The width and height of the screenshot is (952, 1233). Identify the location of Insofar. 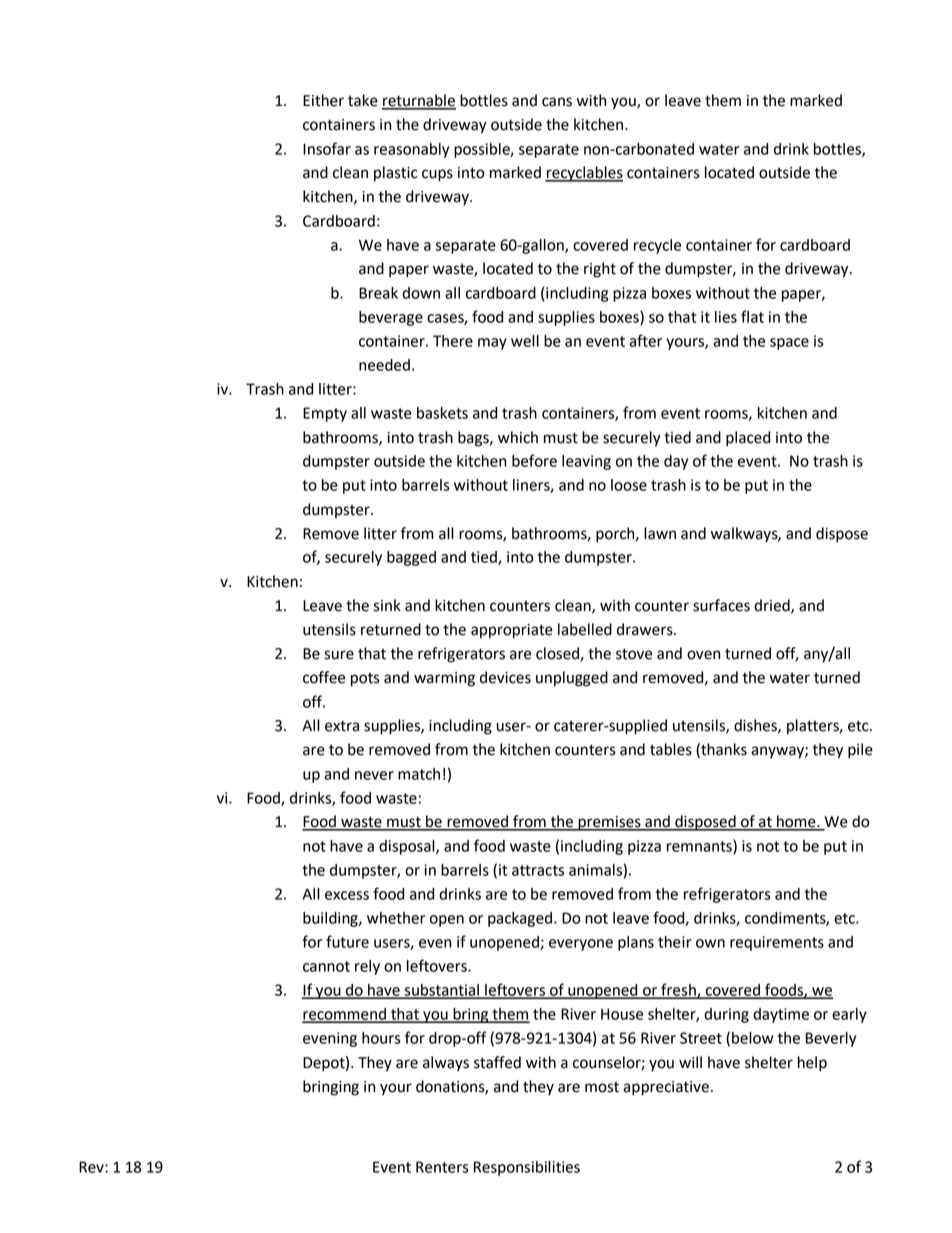
(327, 148).
